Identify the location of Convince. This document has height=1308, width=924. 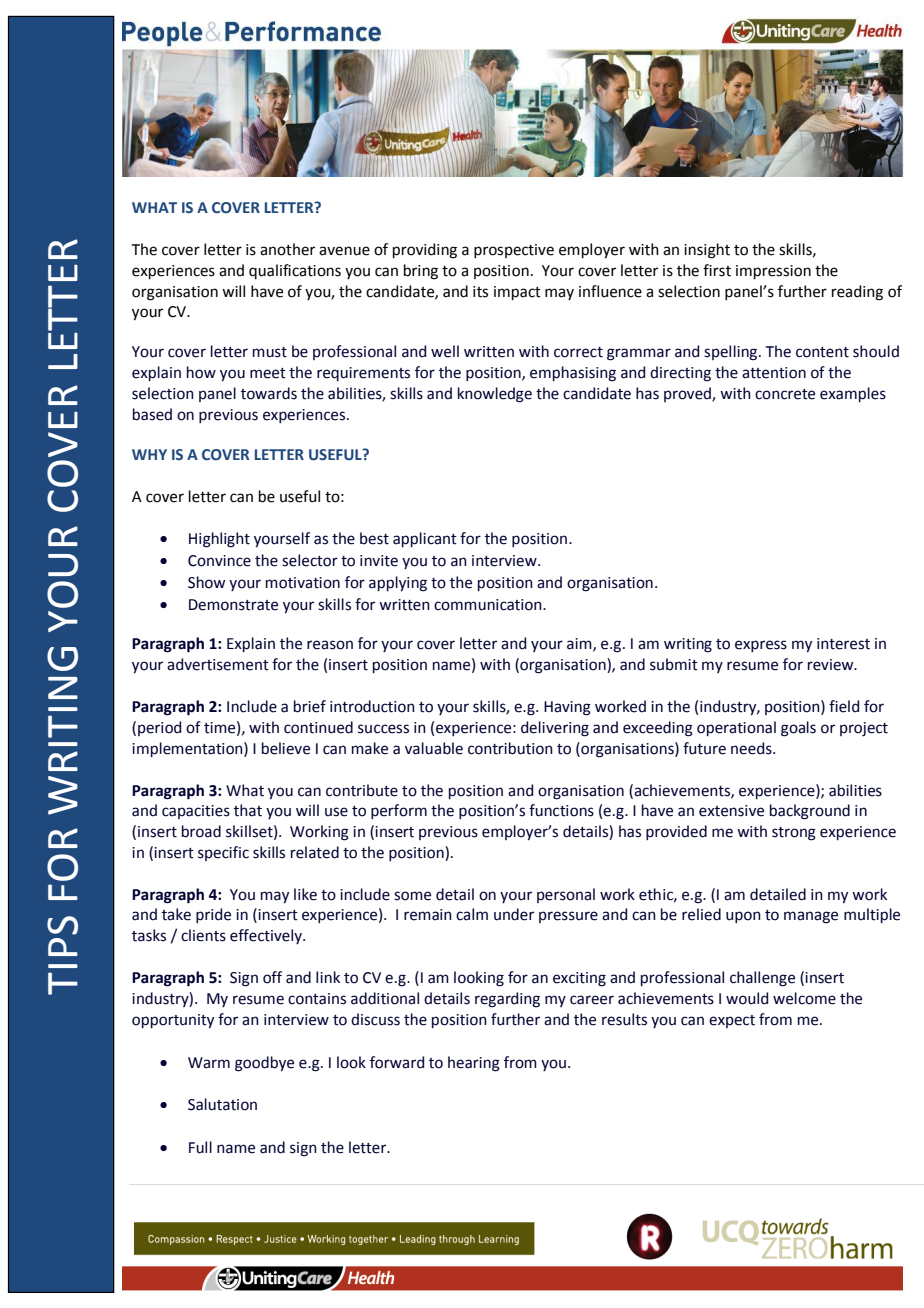
(219, 561).
